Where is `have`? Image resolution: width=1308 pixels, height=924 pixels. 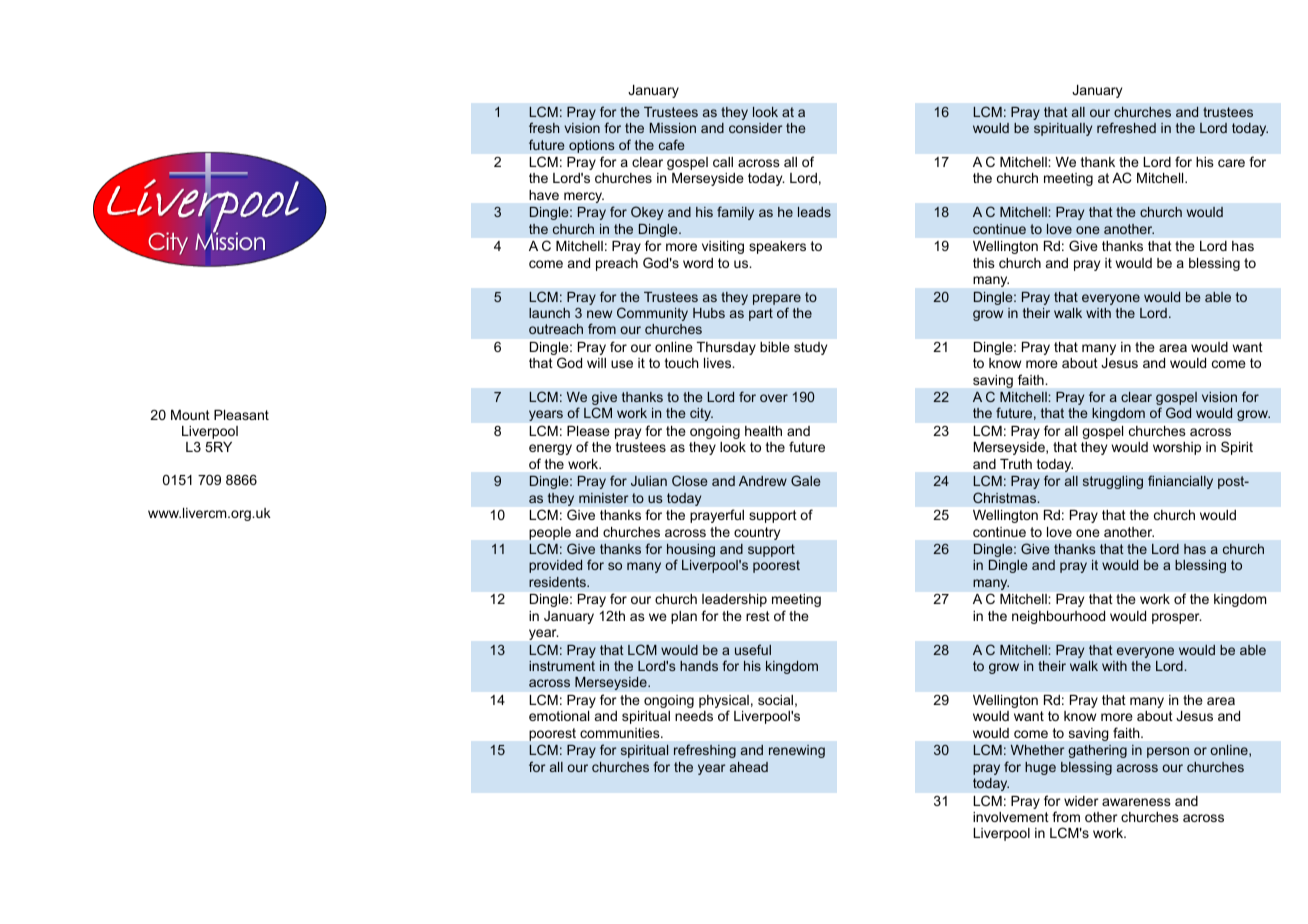
have is located at coordinates (544, 195).
